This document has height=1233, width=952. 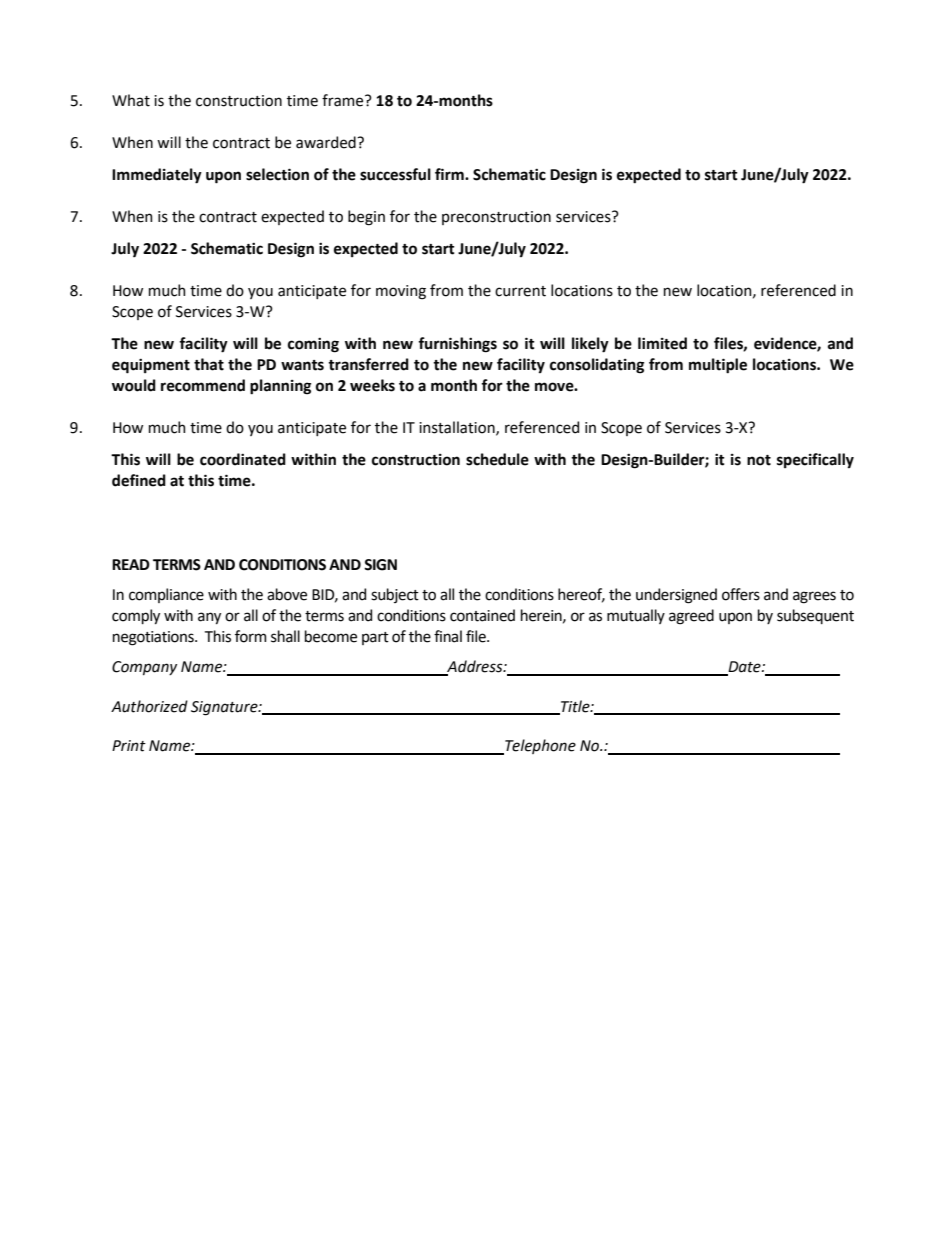 What do you see at coordinates (395, 174) in the document?
I see `successful` at bounding box center [395, 174].
